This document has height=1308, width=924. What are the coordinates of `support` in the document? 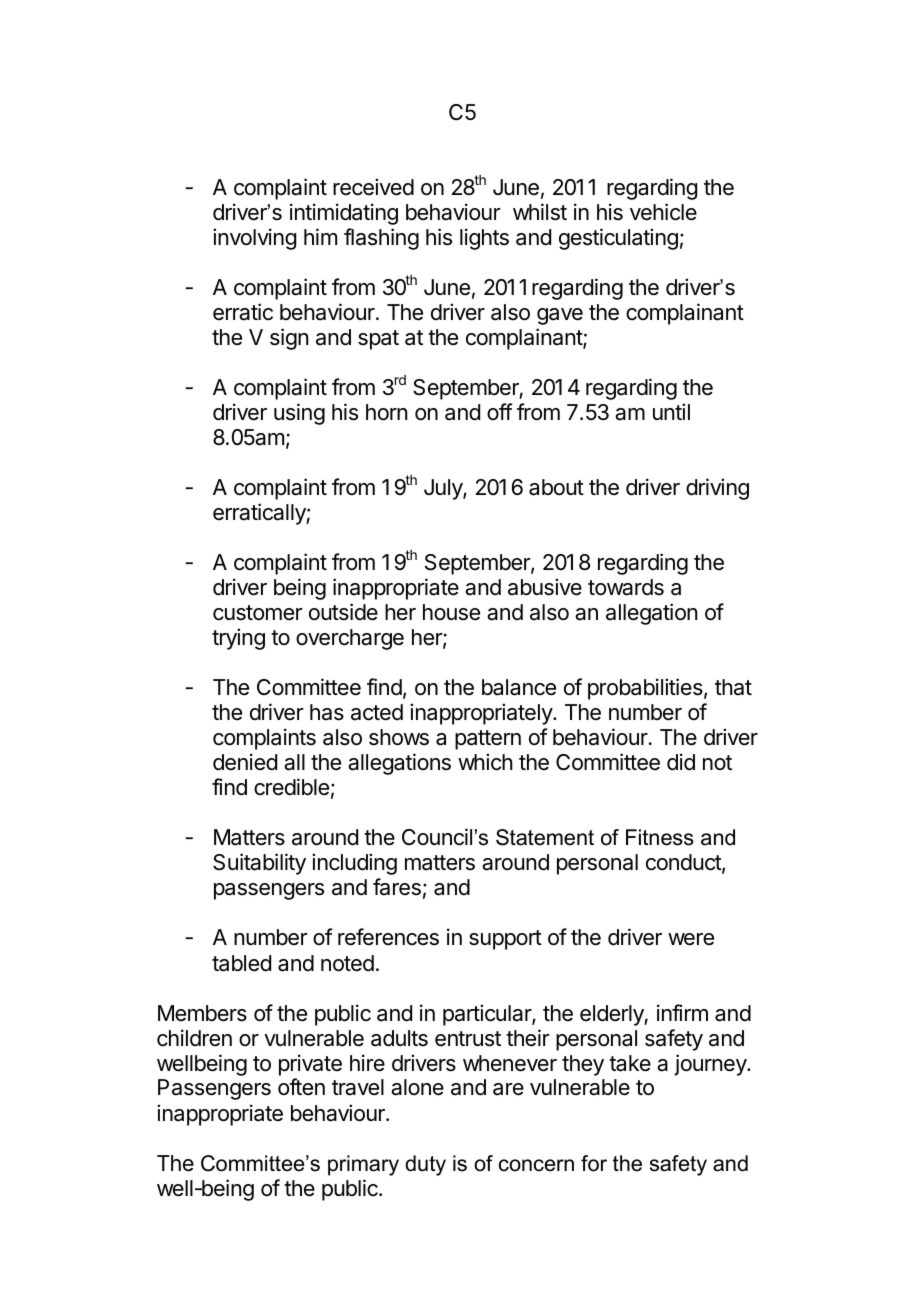 It's located at (505, 940).
